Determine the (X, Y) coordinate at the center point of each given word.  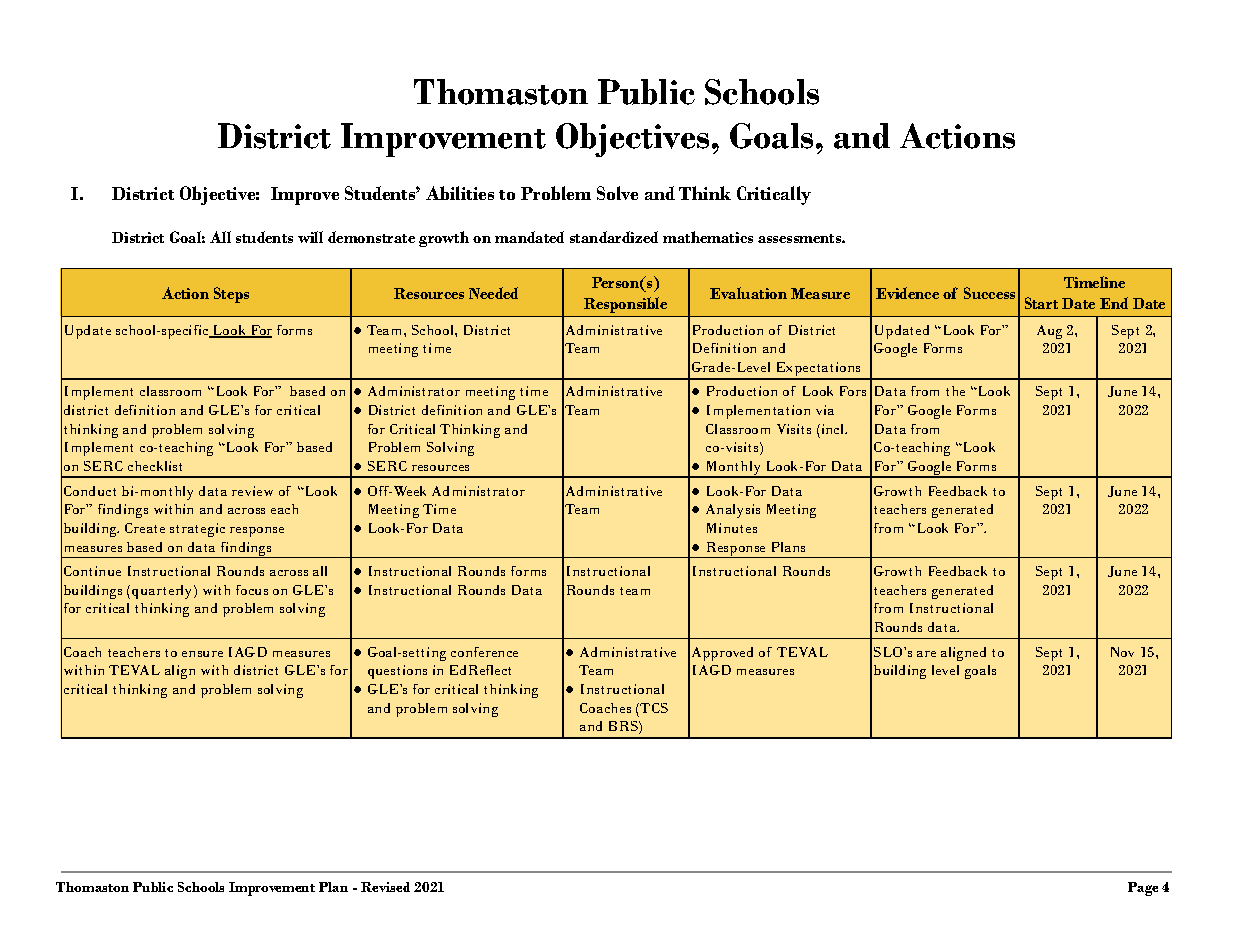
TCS (653, 708)
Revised (385, 887)
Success (989, 293)
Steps (231, 295)
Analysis (733, 511)
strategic (197, 530)
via (825, 410)
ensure (202, 654)
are (926, 654)
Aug (1049, 332)
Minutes (732, 528)
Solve (617, 193)
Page (1143, 889)
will (310, 237)
